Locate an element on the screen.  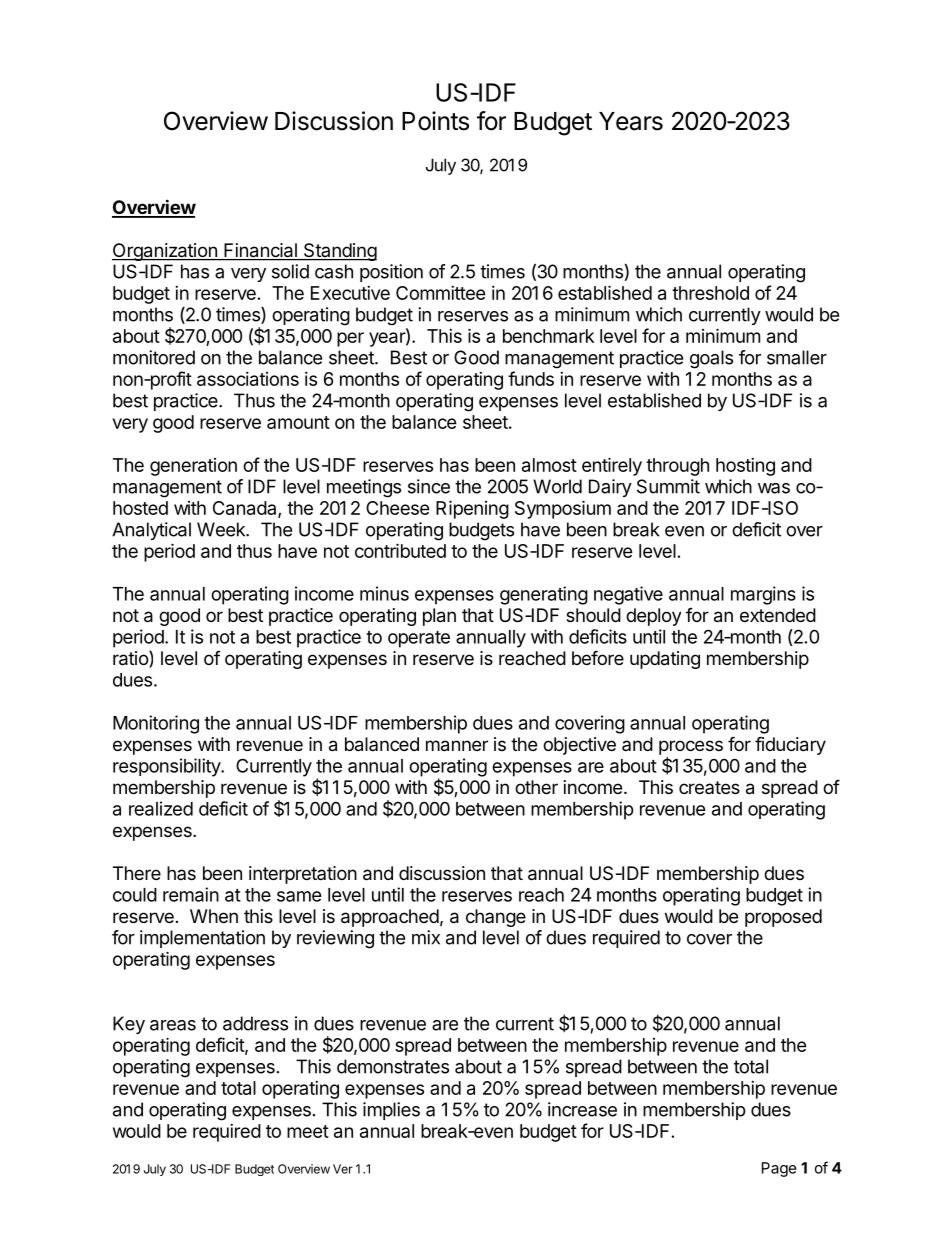
updating is located at coordinates (665, 660).
